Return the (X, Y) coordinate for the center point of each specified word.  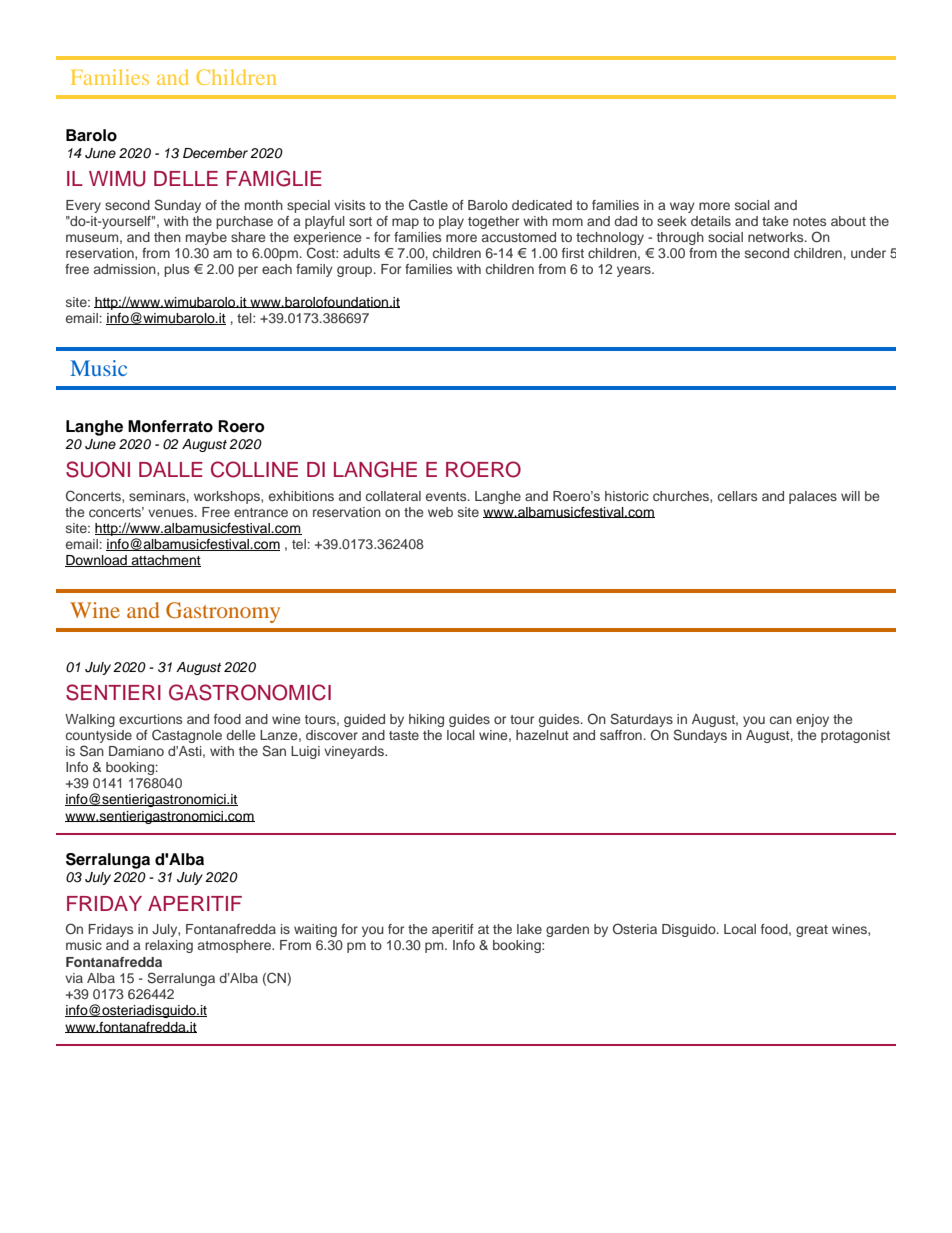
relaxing (169, 946)
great (812, 931)
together (493, 222)
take (775, 221)
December (215, 153)
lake (529, 929)
